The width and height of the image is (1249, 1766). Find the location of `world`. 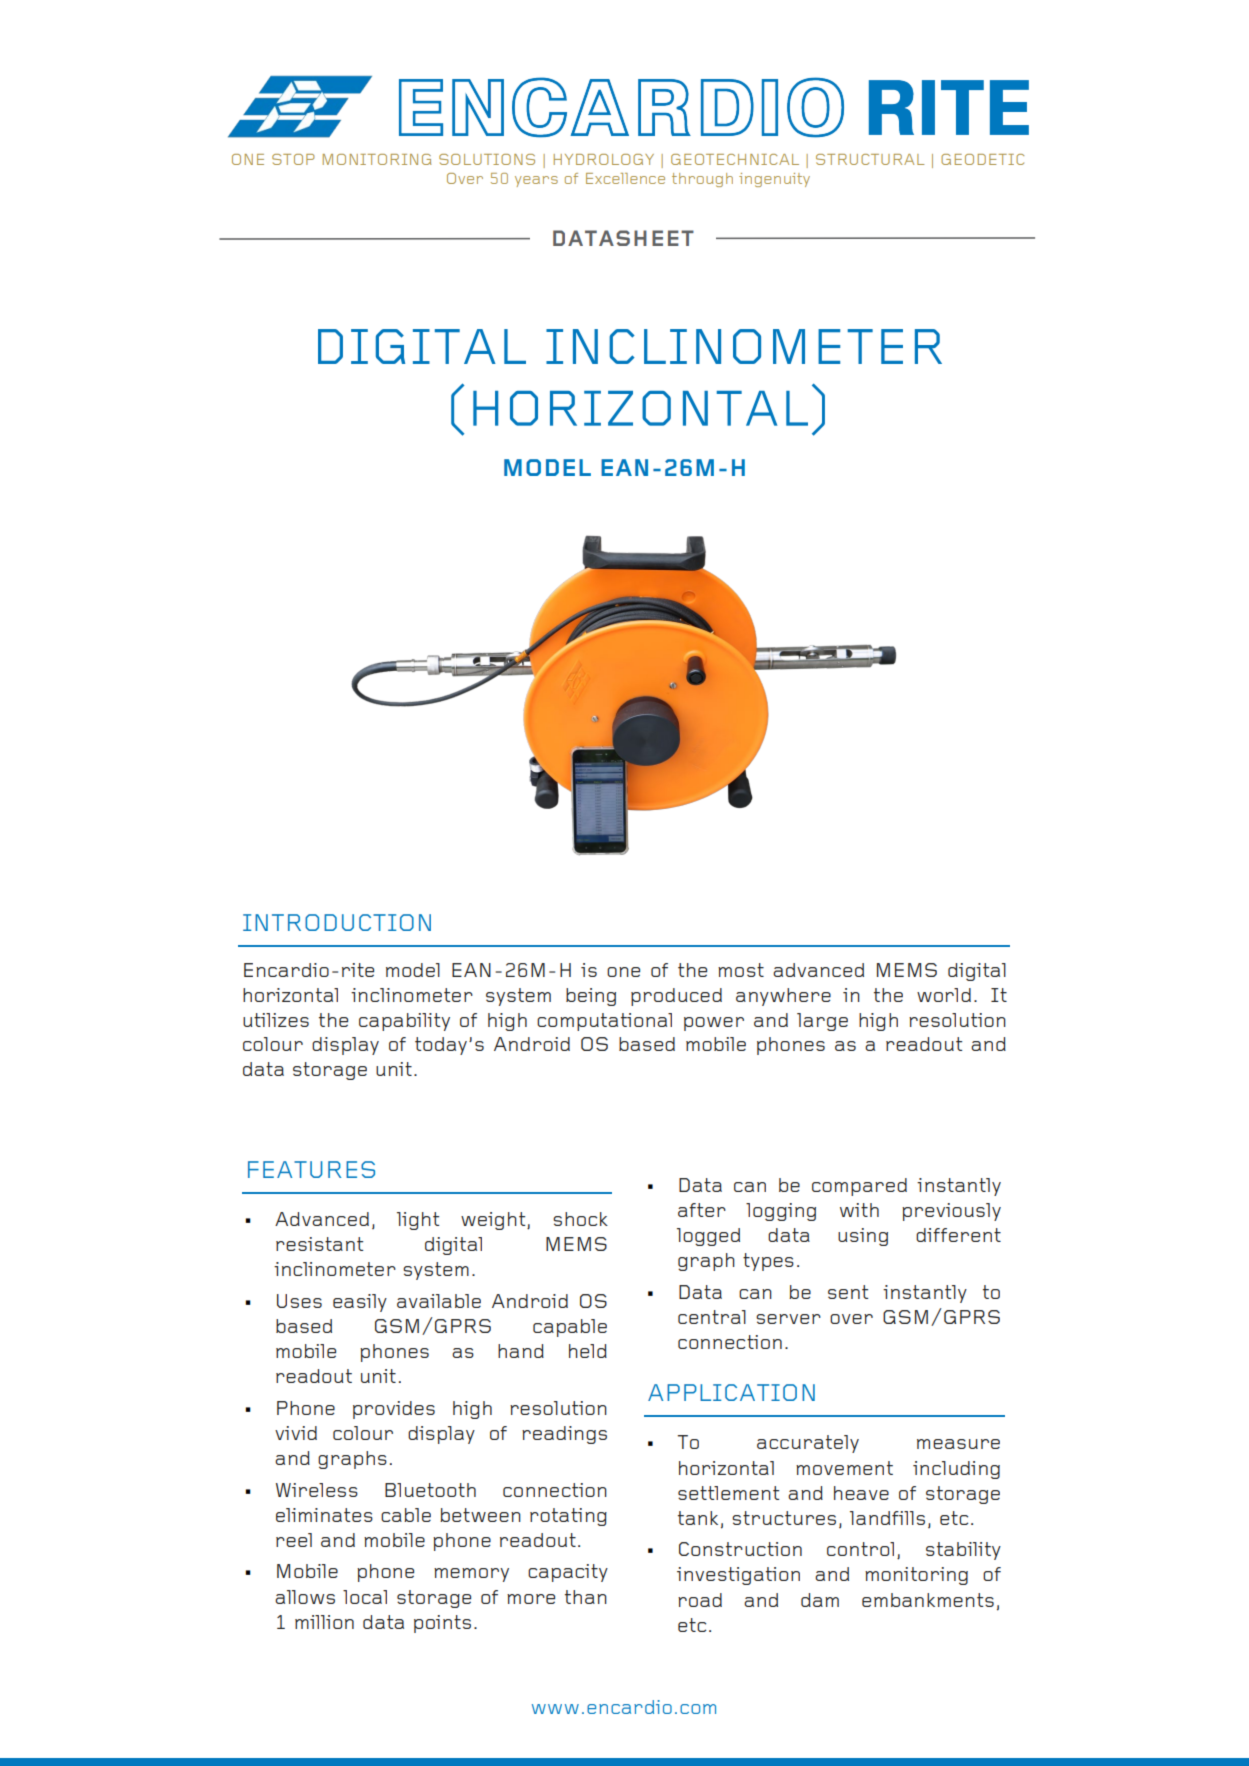

world is located at coordinates (944, 995).
